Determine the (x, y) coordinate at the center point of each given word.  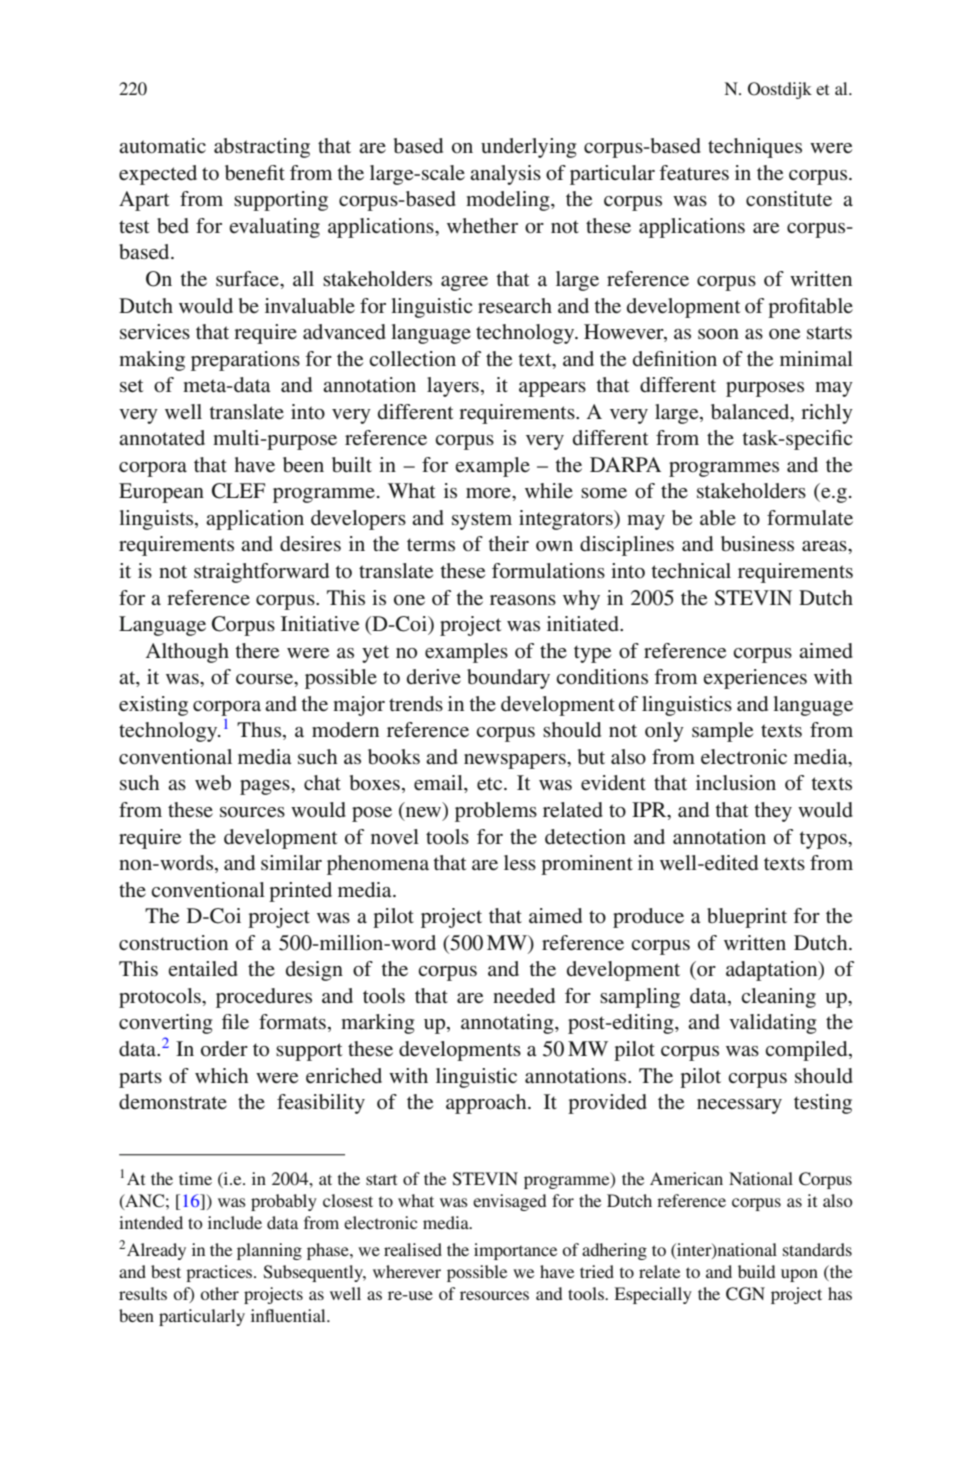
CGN (745, 1294)
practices (220, 1273)
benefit (255, 173)
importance (515, 1251)
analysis (505, 175)
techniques (755, 148)
